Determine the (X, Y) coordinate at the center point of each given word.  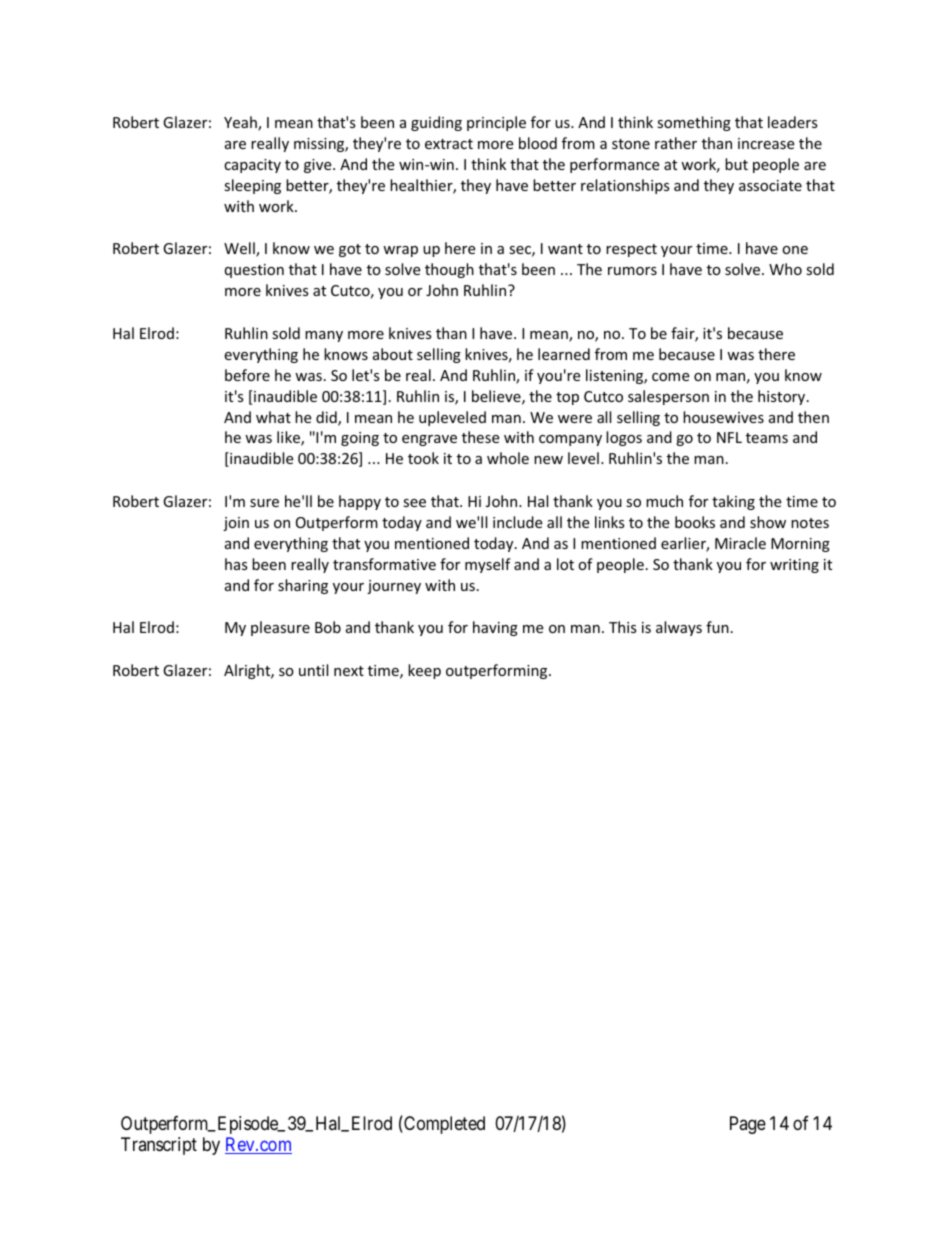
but (736, 164)
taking (733, 502)
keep (424, 671)
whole (508, 458)
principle (496, 123)
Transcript (159, 1146)
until (313, 670)
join (236, 524)
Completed (443, 1124)
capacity (252, 166)
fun (717, 627)
